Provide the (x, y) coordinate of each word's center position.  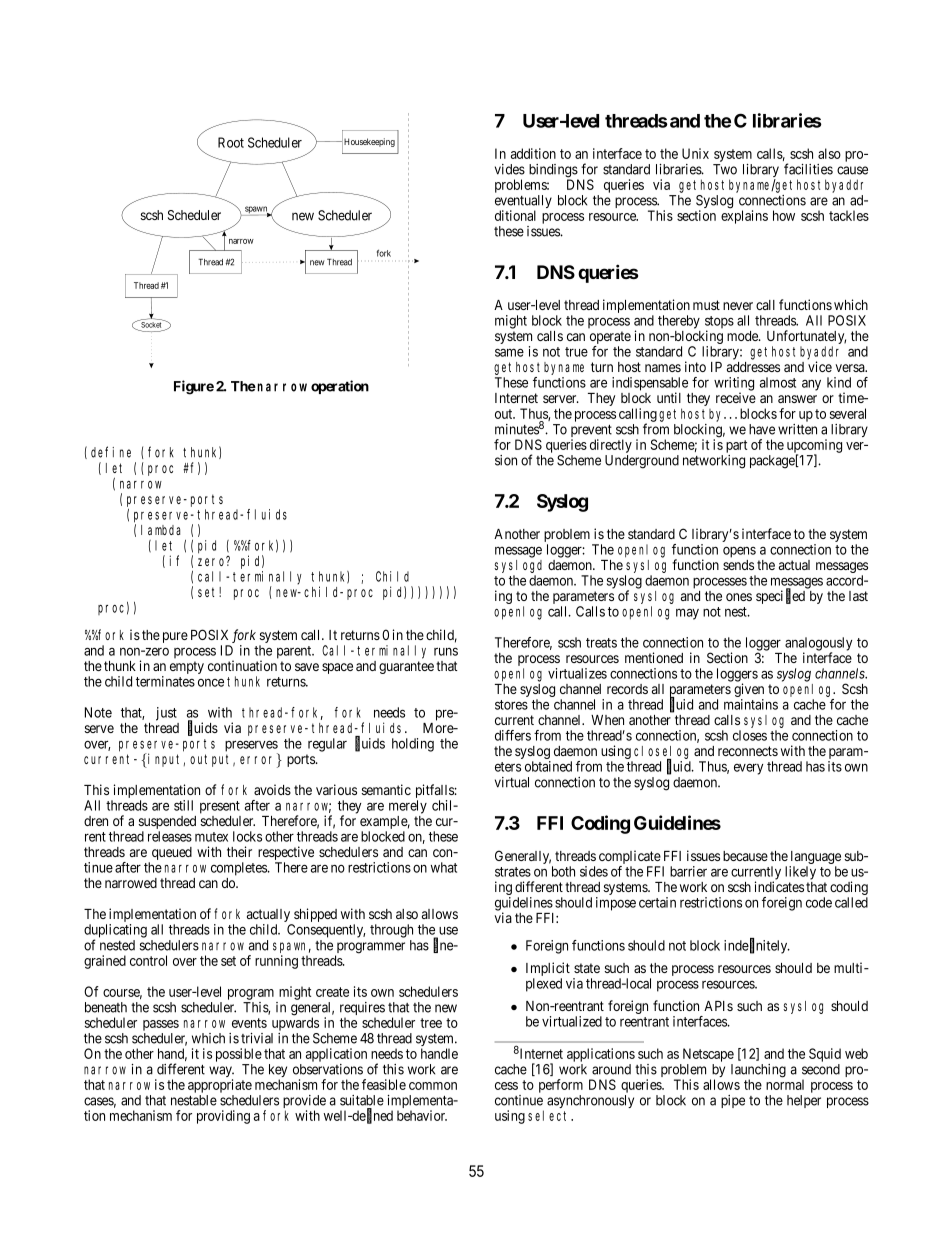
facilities (808, 169)
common (433, 1086)
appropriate (220, 1086)
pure (175, 637)
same (509, 352)
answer (797, 399)
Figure (194, 387)
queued (172, 853)
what (444, 867)
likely (800, 873)
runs (446, 651)
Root (231, 142)
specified (780, 596)
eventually (523, 203)
